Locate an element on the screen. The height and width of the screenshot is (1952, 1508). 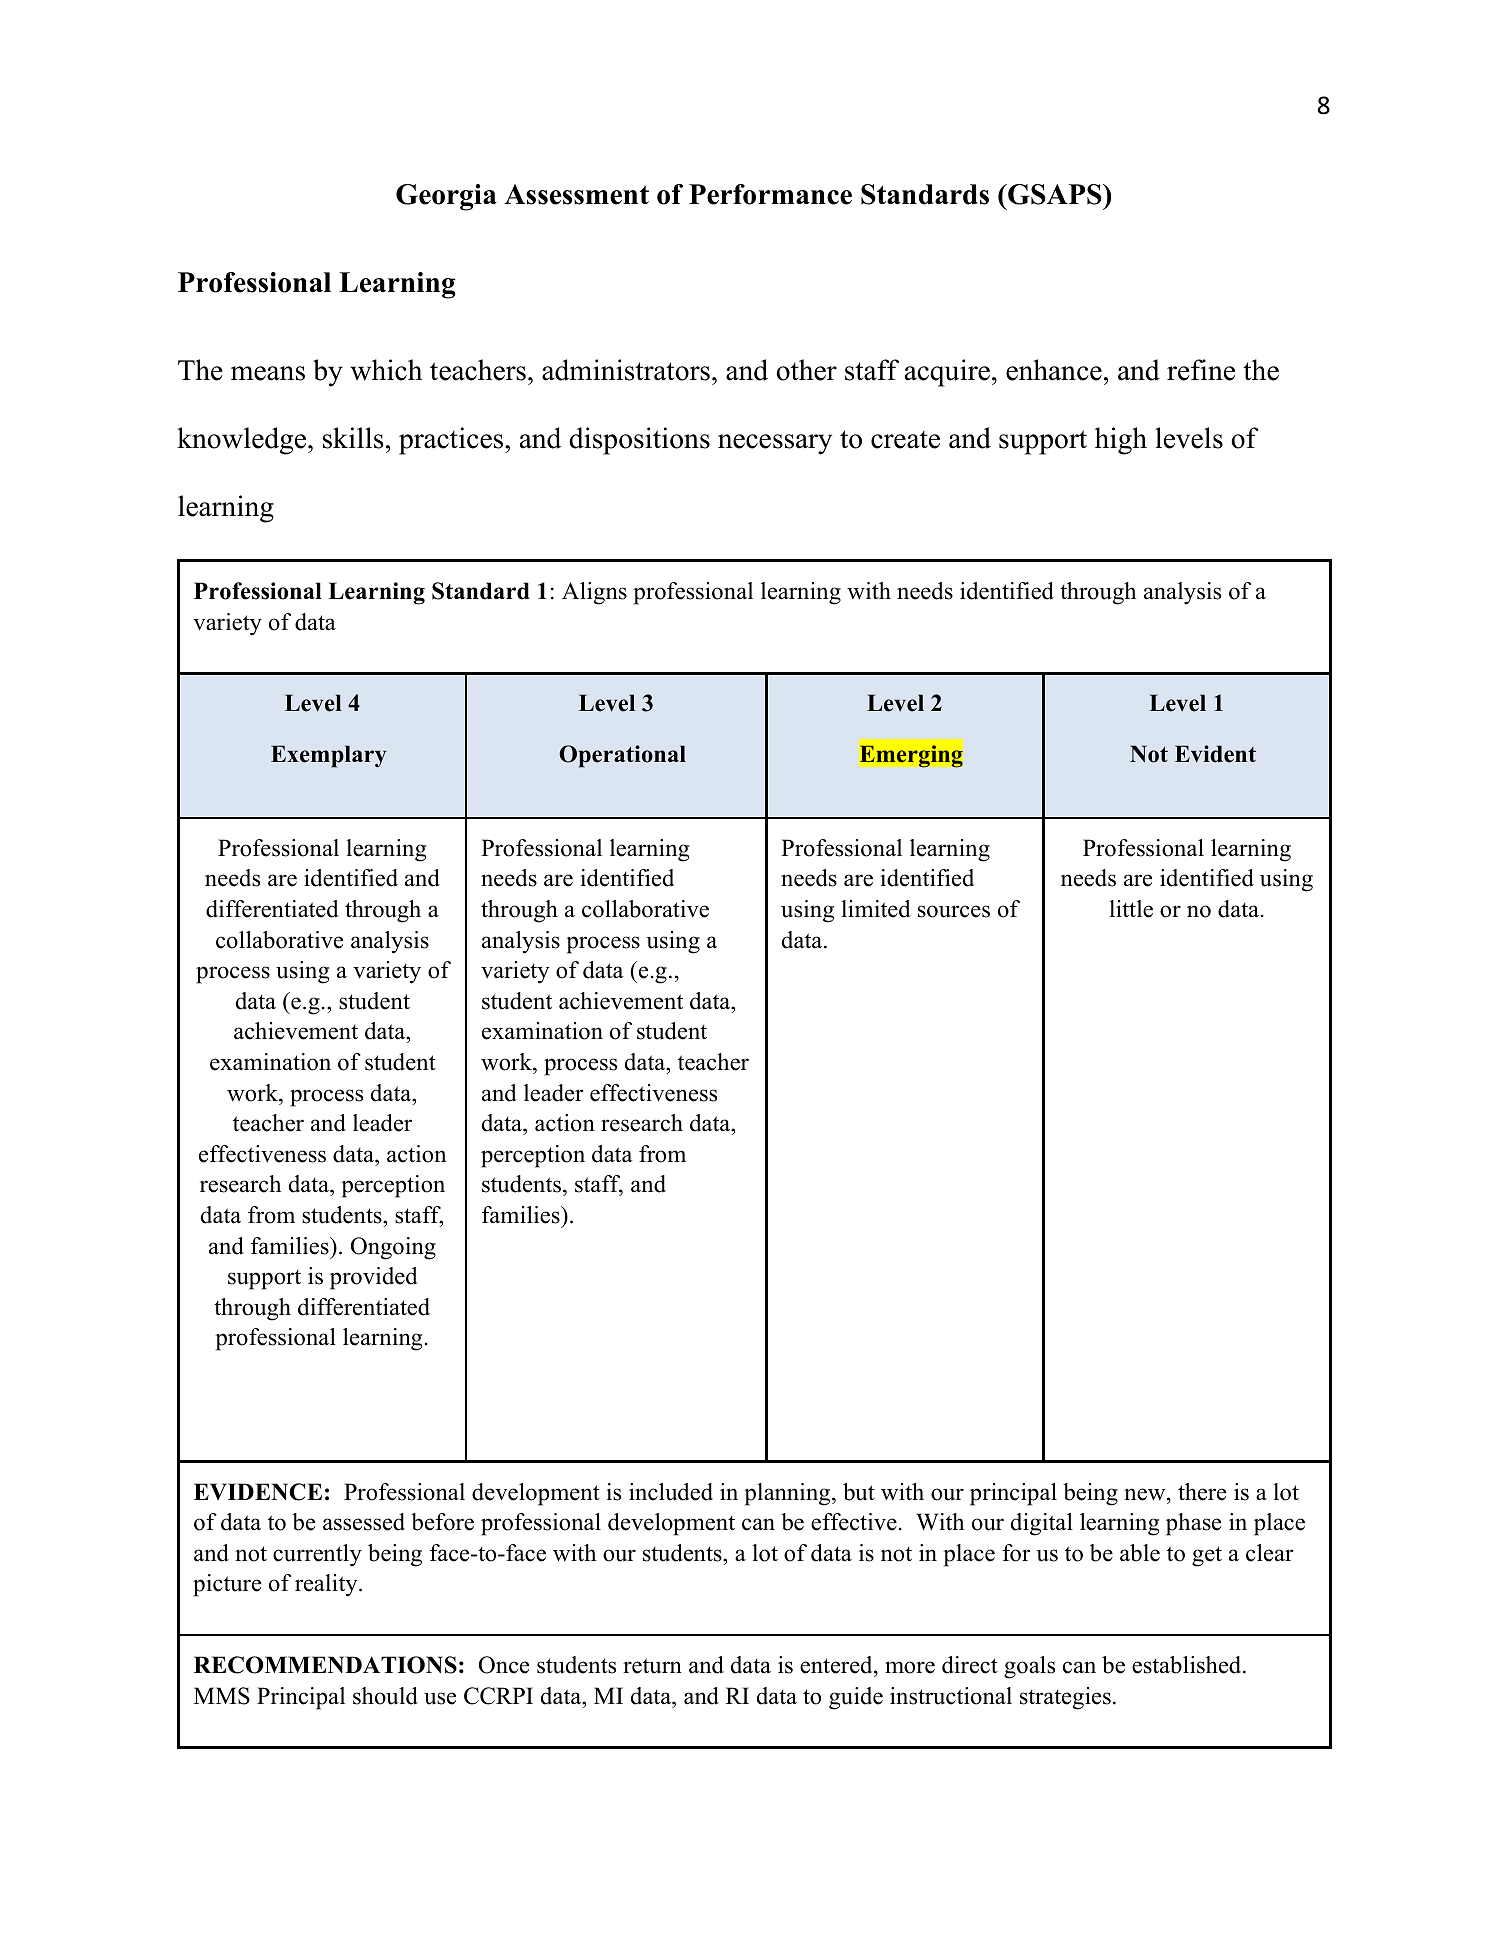
RECOMMENDATIONS is located at coordinates (325, 1665).
